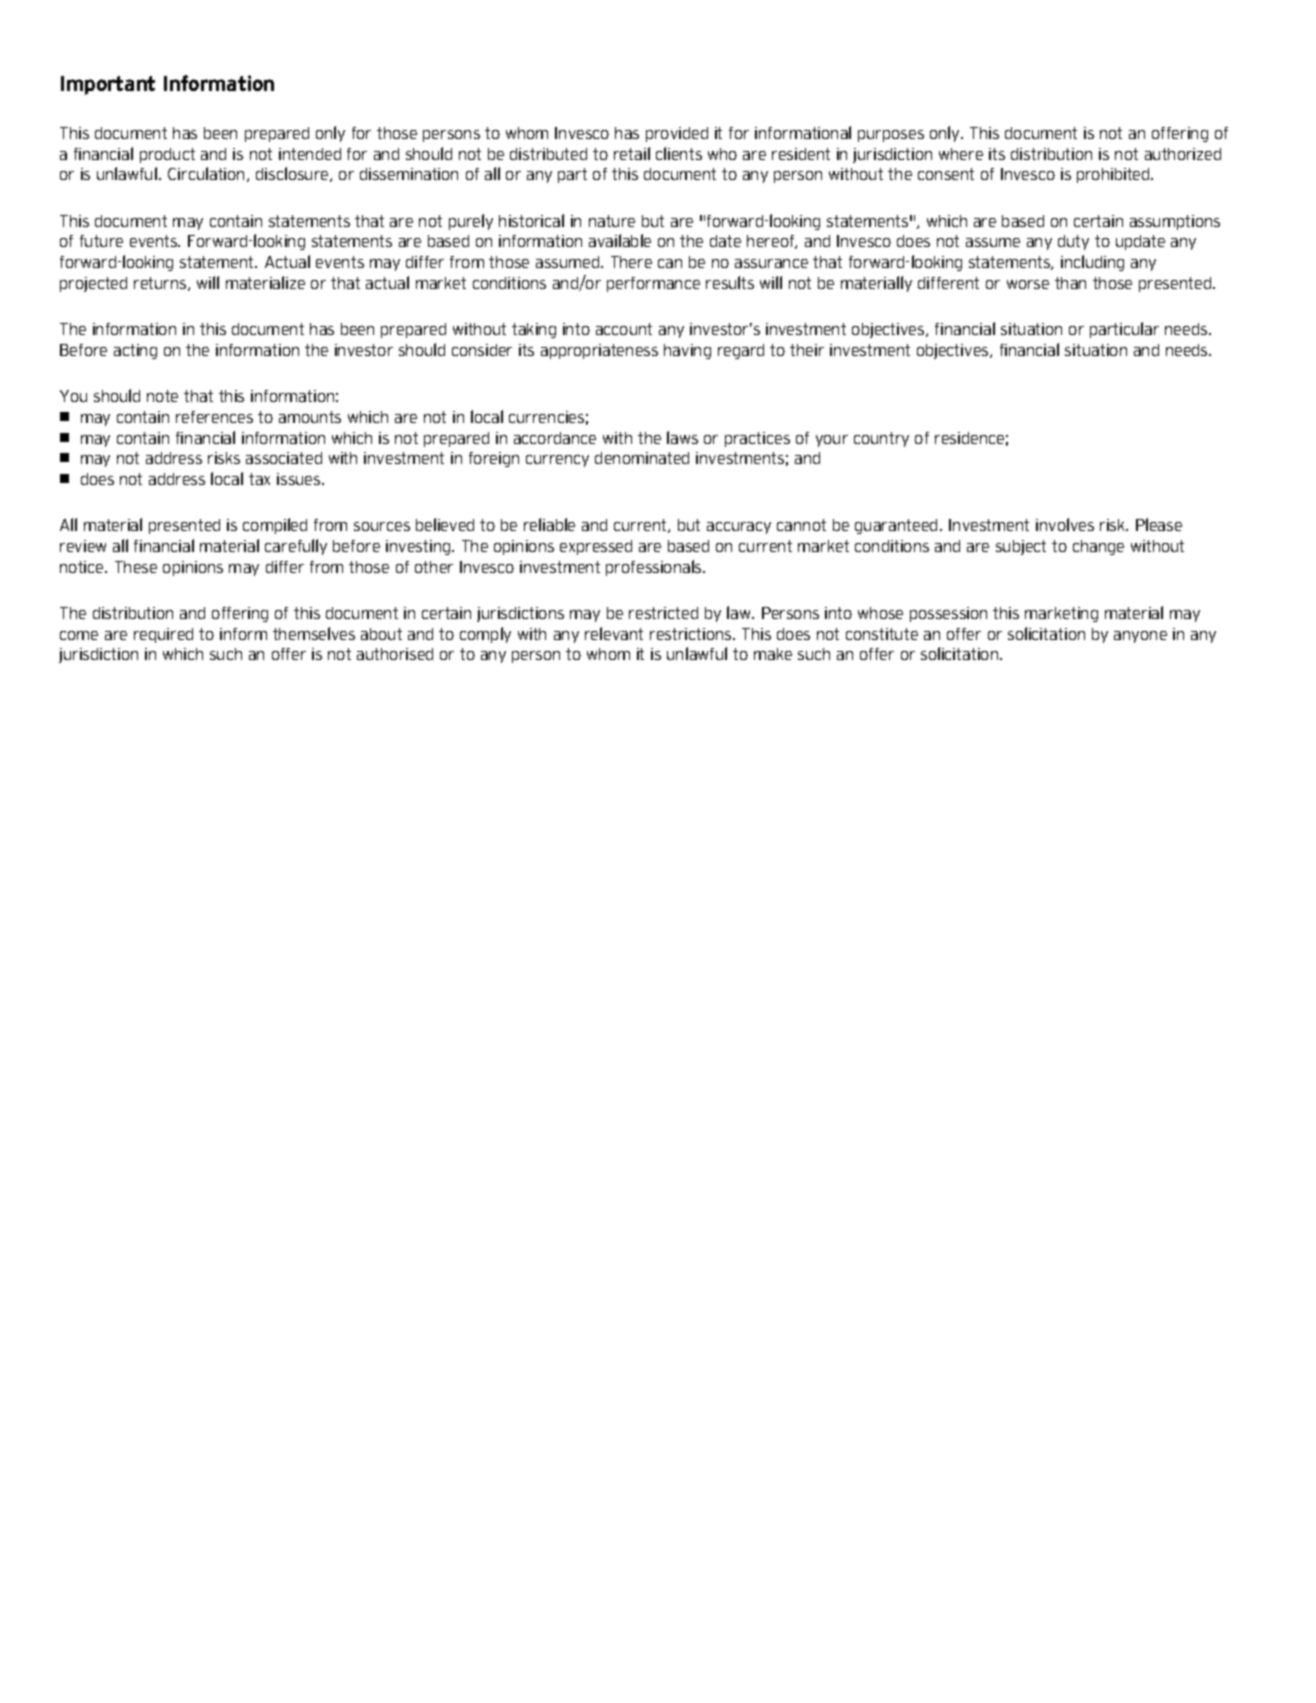 This screenshot has width=1316, height=1703. I want to click on their, so click(807, 350).
